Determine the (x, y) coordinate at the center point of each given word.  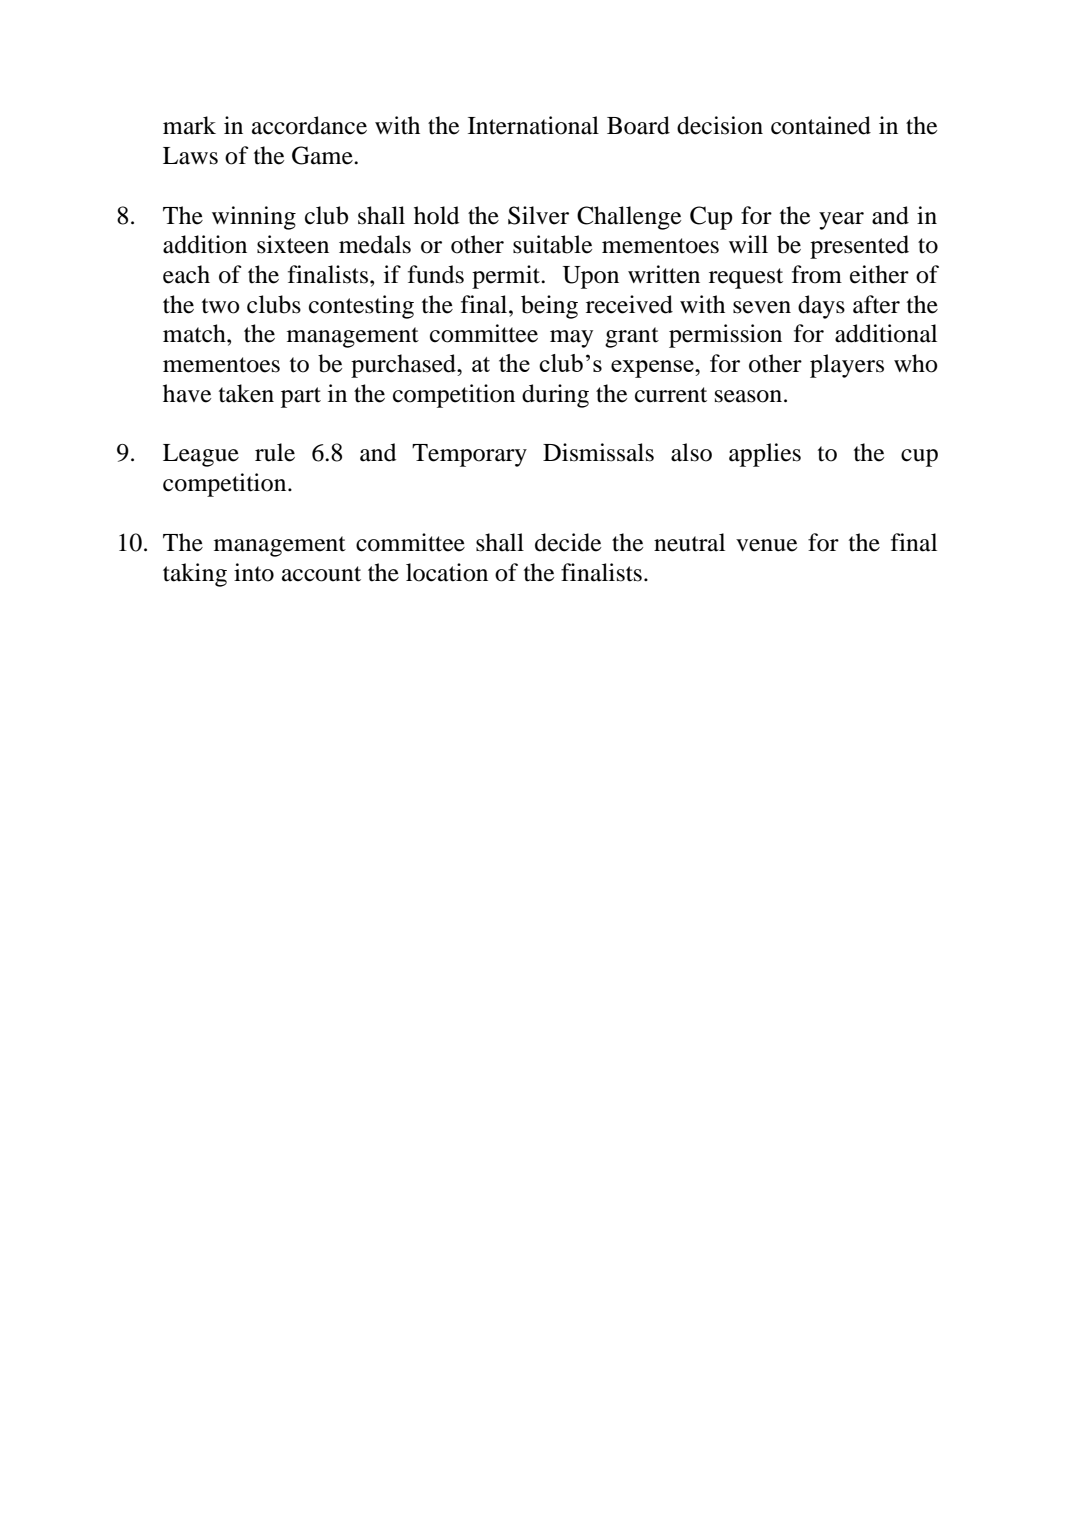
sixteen (293, 244)
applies (765, 455)
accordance (309, 125)
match (195, 333)
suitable (552, 244)
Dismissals (598, 452)
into (254, 572)
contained (821, 125)
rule (275, 452)
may (571, 339)
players (847, 366)
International (533, 125)
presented (859, 247)
